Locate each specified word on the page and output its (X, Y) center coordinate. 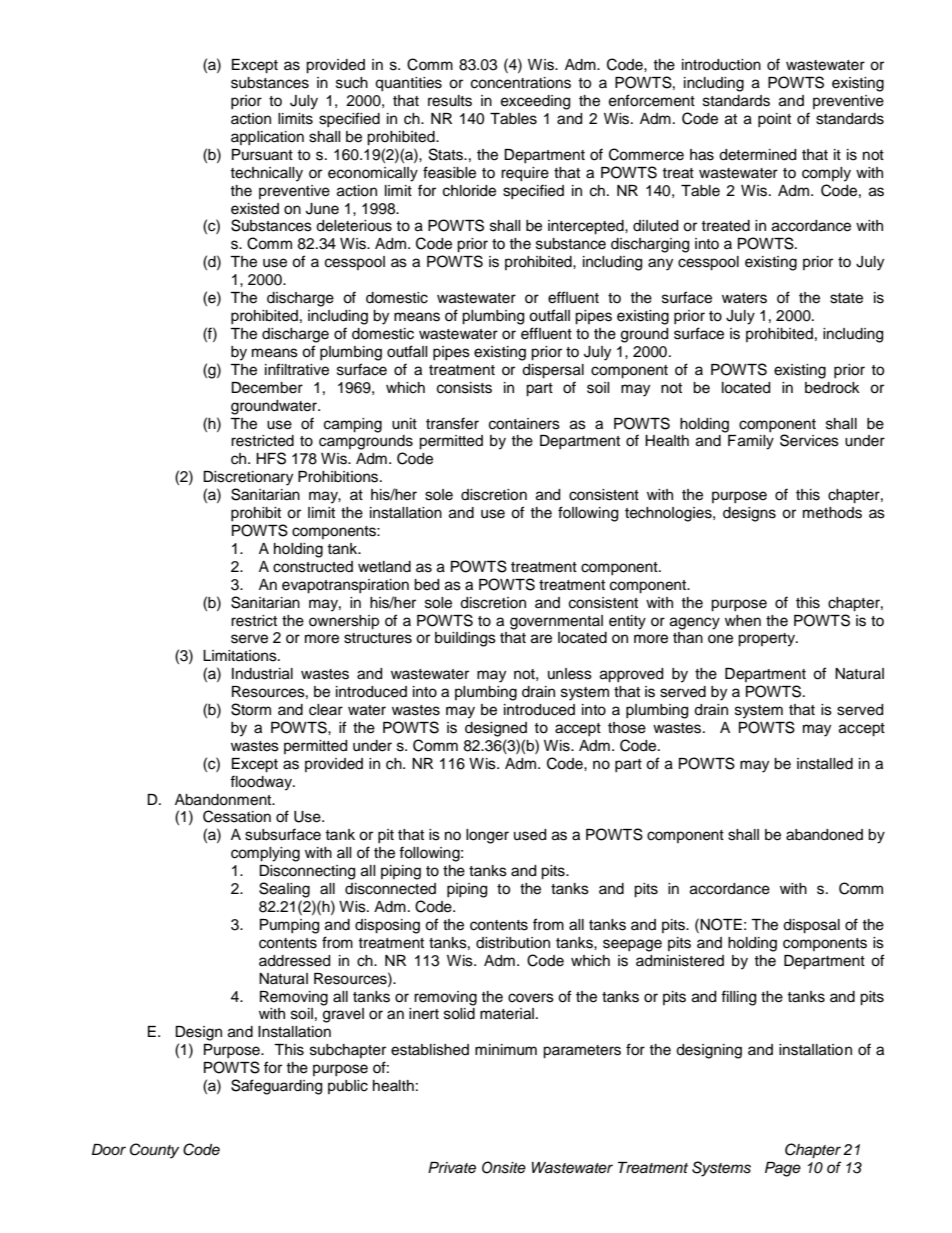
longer (487, 836)
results (450, 101)
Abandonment (224, 800)
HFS (271, 458)
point (774, 120)
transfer (452, 423)
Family (751, 442)
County (154, 1151)
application (267, 138)
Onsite (504, 1167)
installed (825, 764)
